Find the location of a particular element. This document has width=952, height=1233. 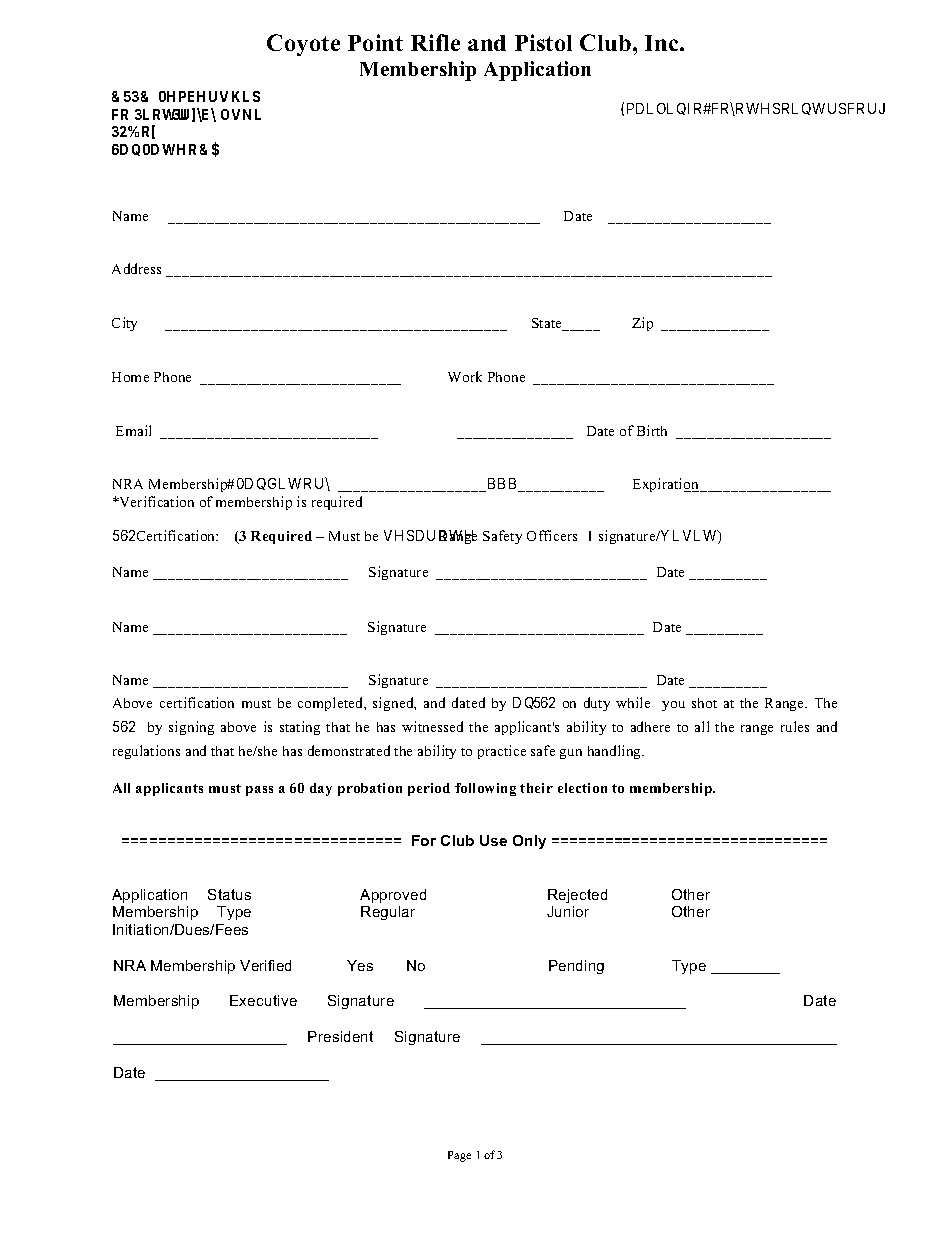

Inc is located at coordinates (663, 43).
